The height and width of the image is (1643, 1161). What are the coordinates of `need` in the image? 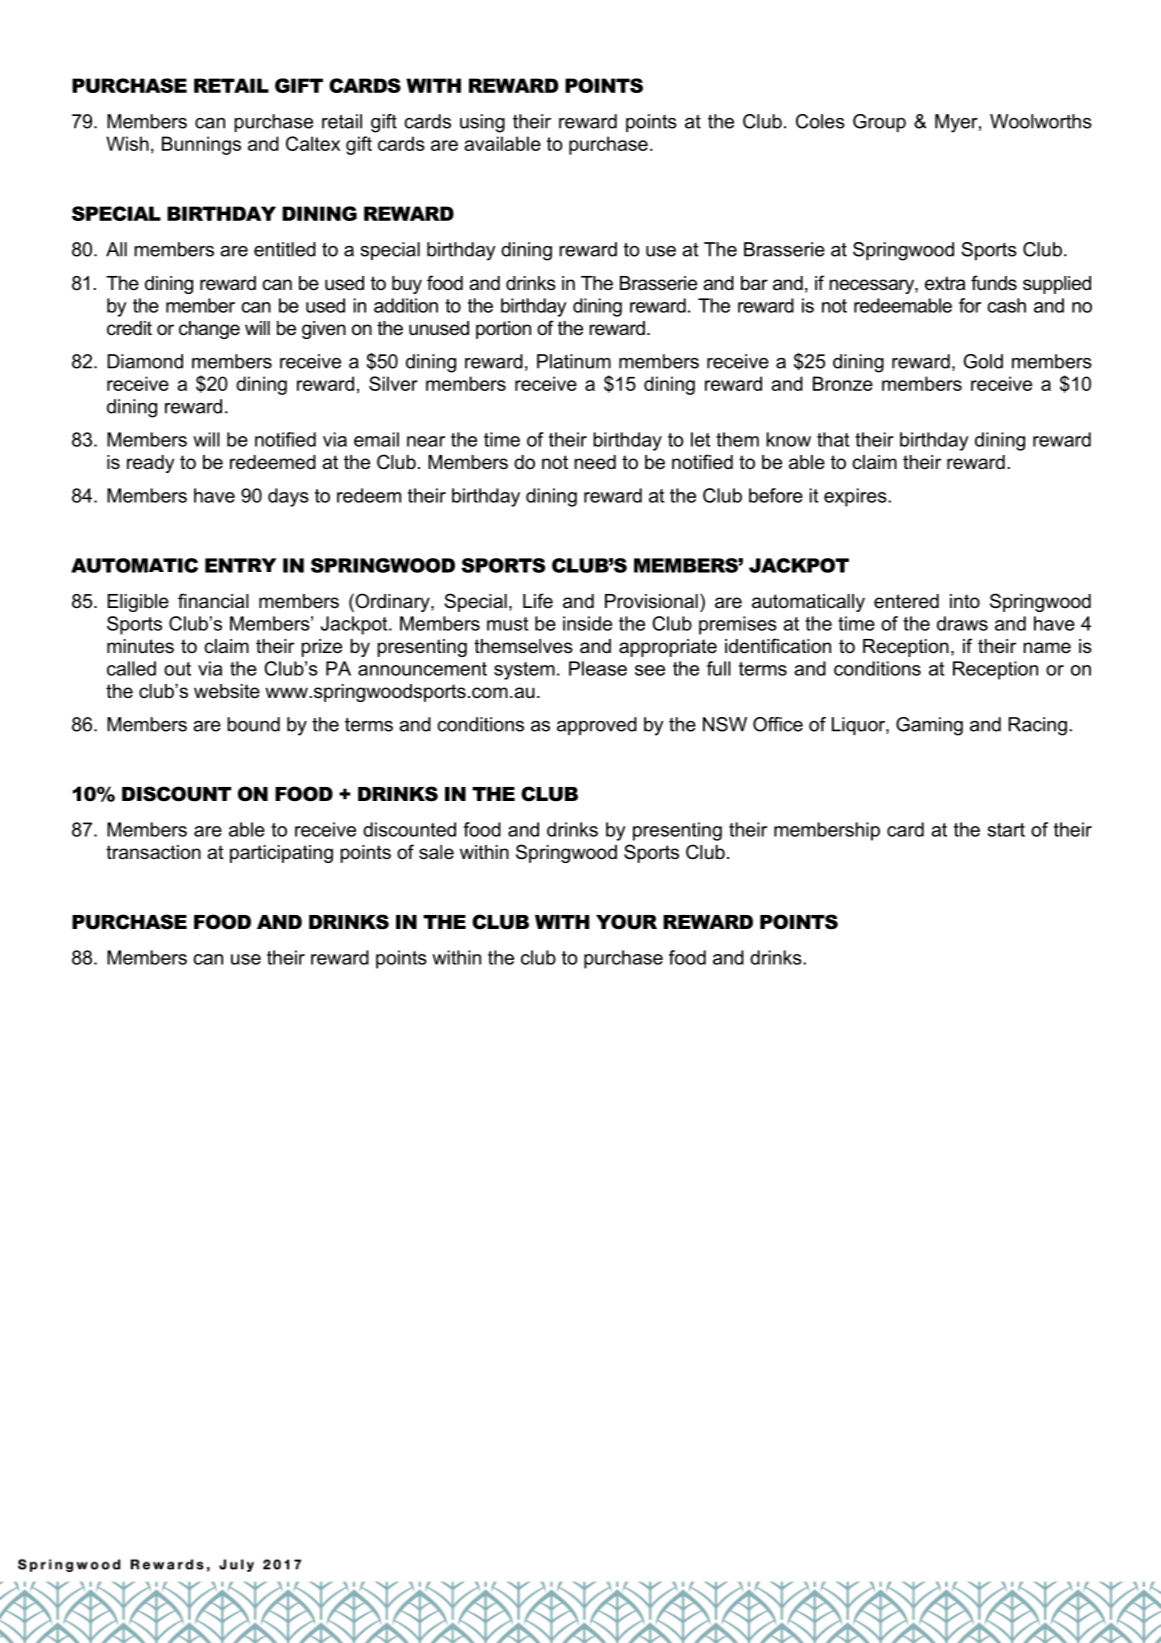 It's located at (595, 462).
